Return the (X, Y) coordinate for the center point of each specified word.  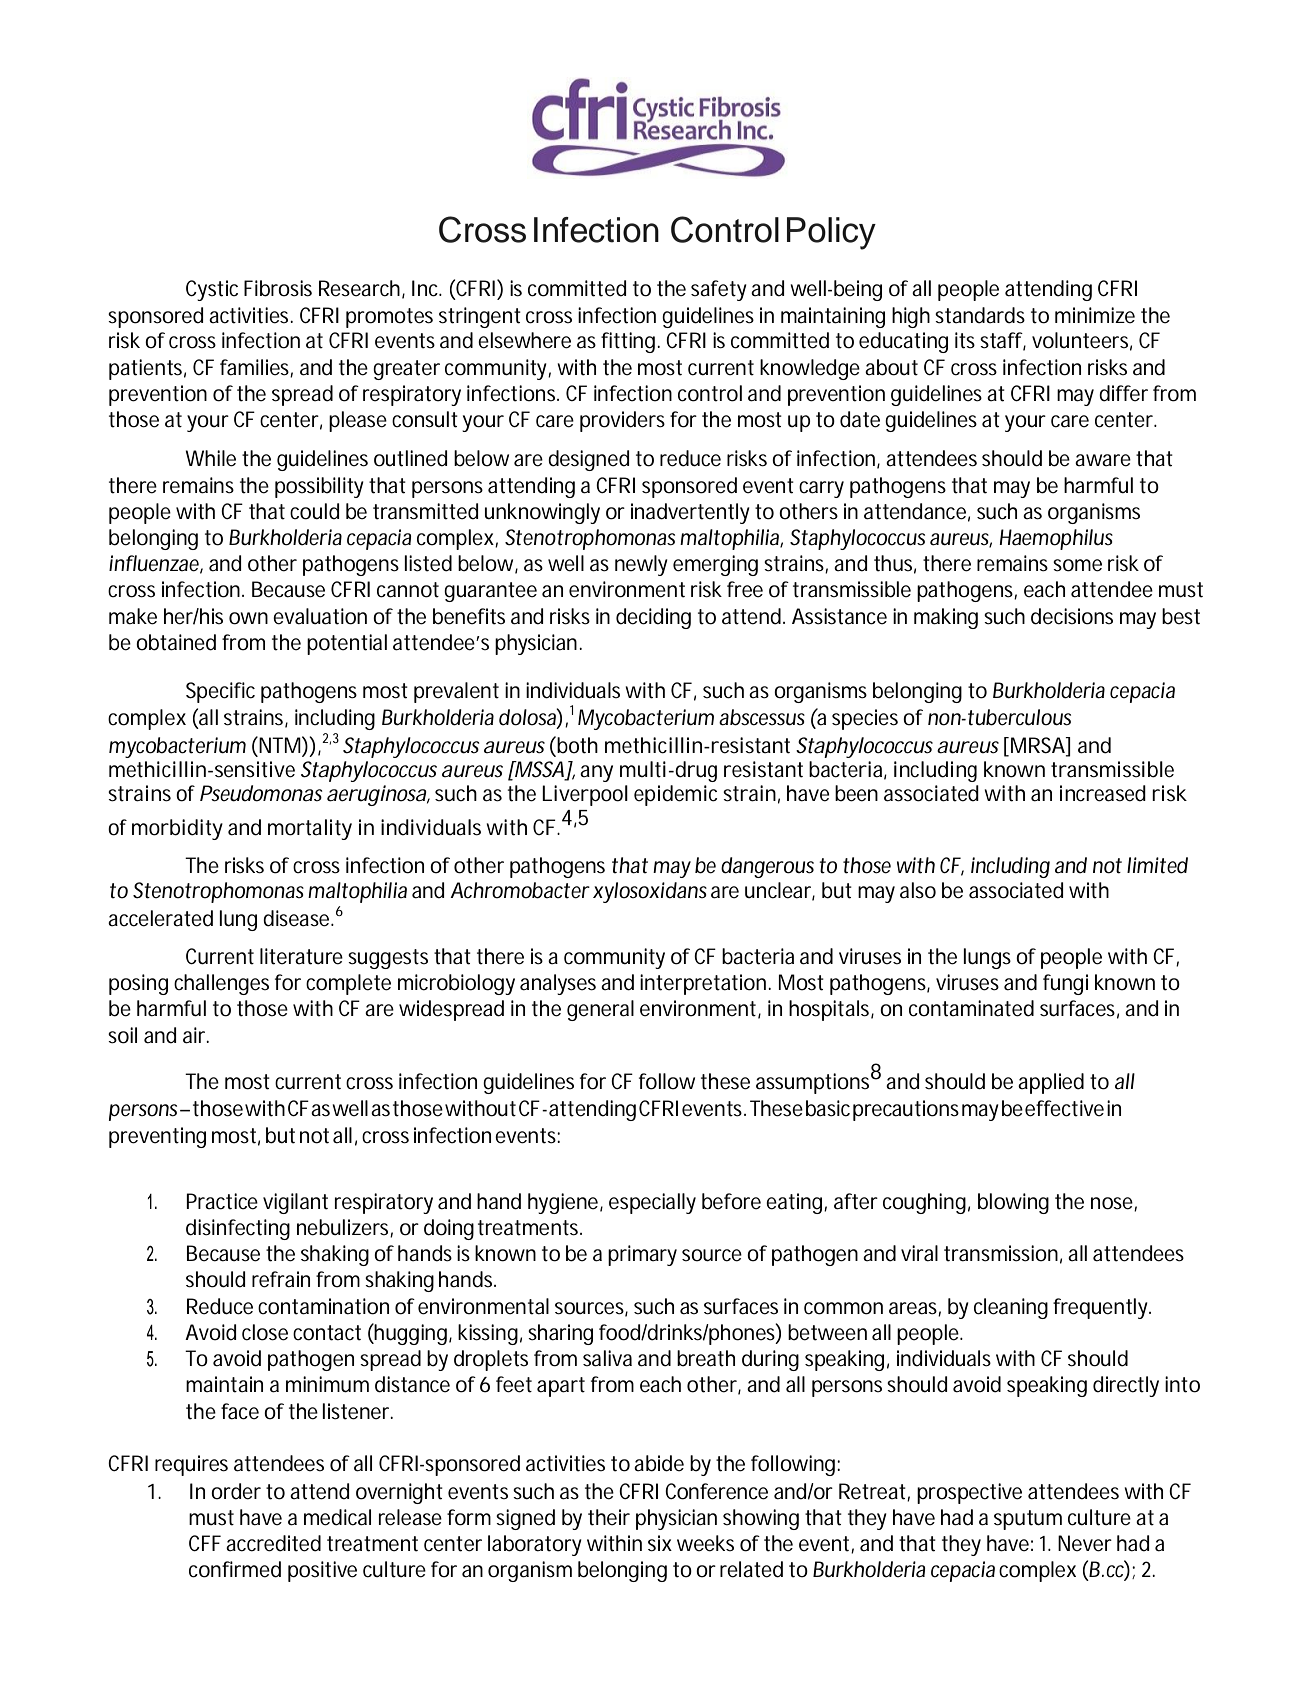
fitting (628, 342)
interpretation (703, 984)
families (255, 368)
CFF (205, 1543)
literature (301, 956)
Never (1085, 1543)
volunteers (1080, 340)
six (660, 1543)
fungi (1065, 984)
